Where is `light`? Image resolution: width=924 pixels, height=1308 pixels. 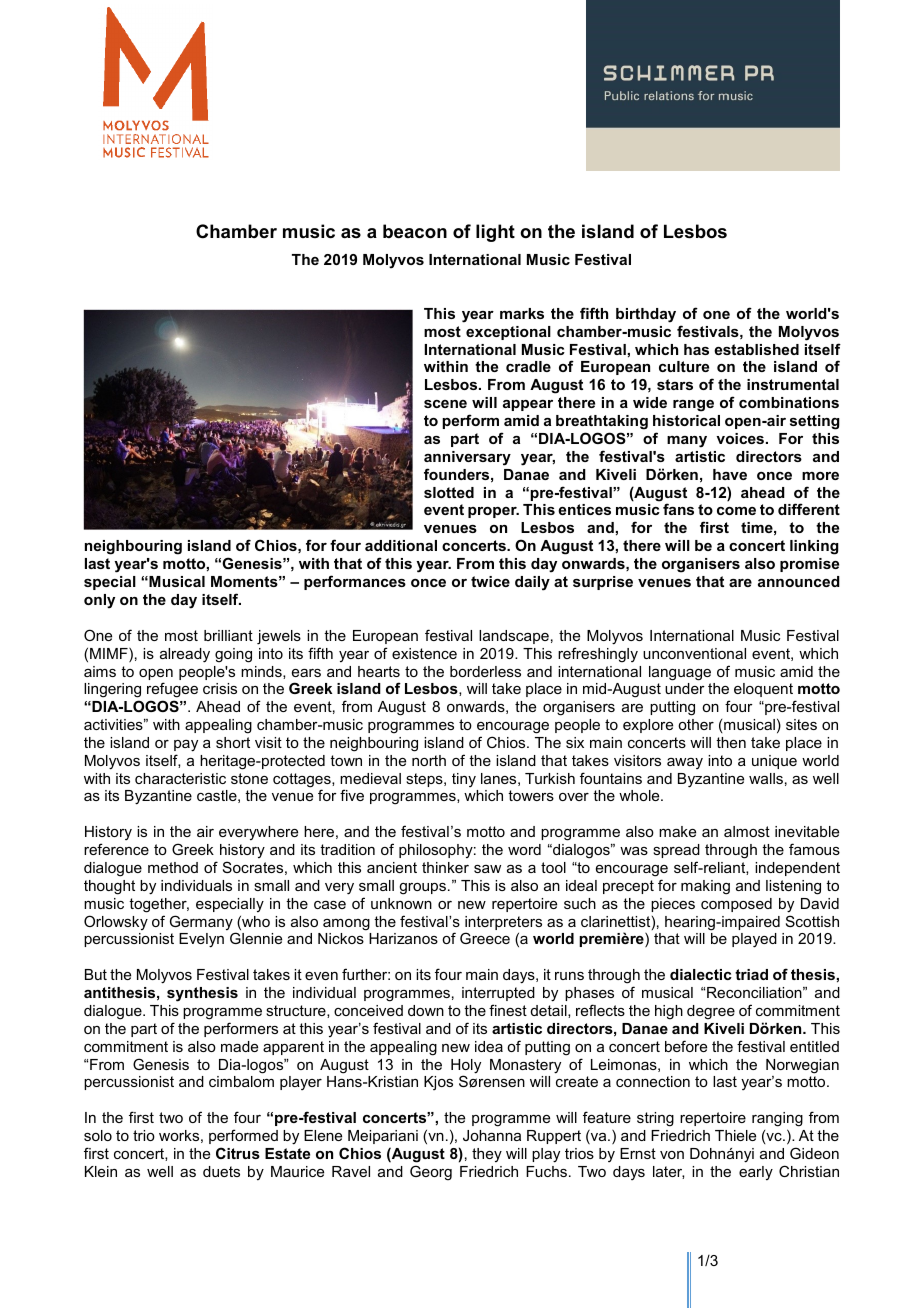
light is located at coordinates (495, 233).
